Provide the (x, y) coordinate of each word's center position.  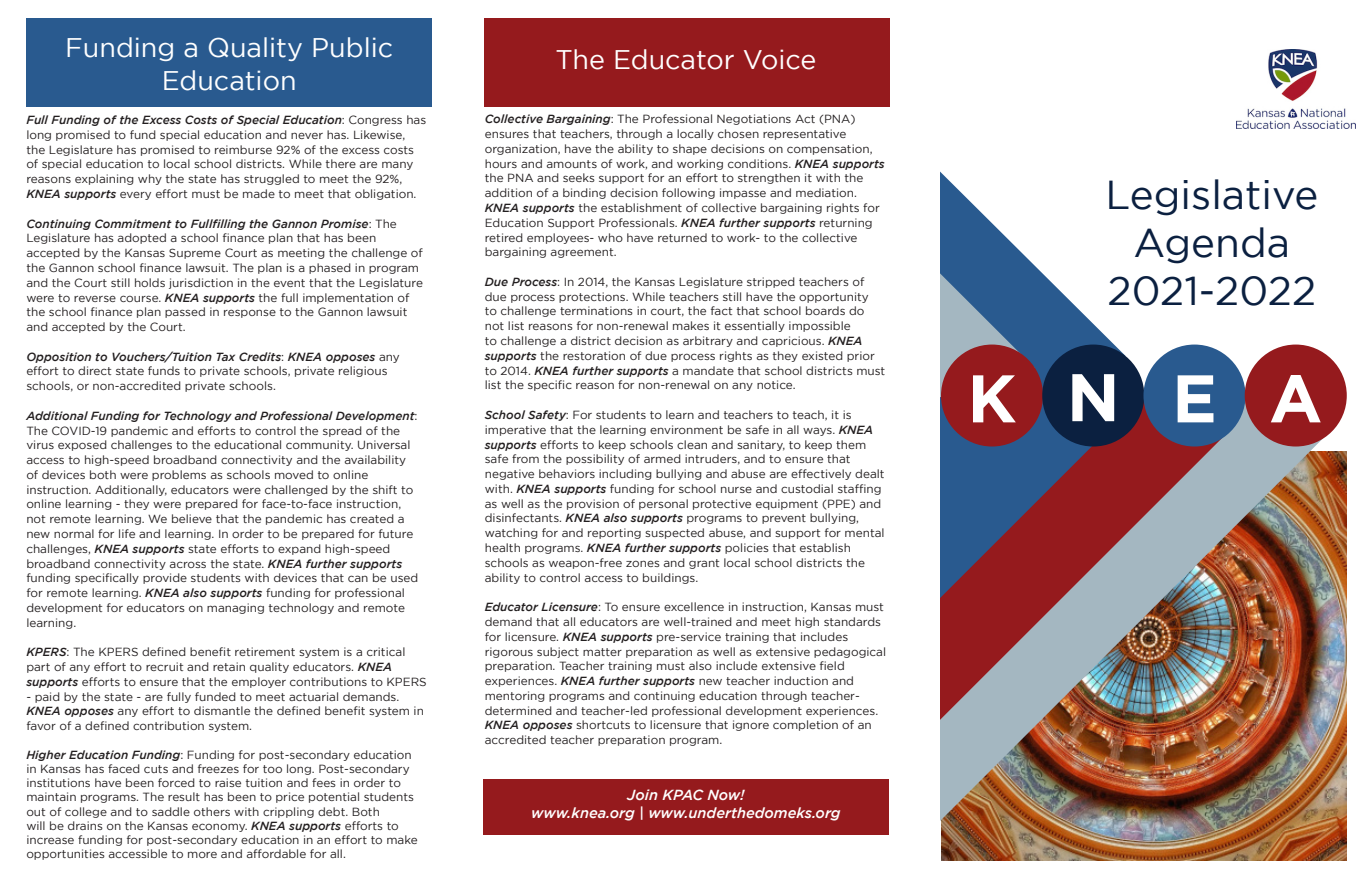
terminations (596, 310)
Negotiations (754, 119)
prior (861, 356)
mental (864, 532)
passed (185, 312)
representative (804, 134)
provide (165, 578)
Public (352, 47)
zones (643, 563)
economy (219, 827)
